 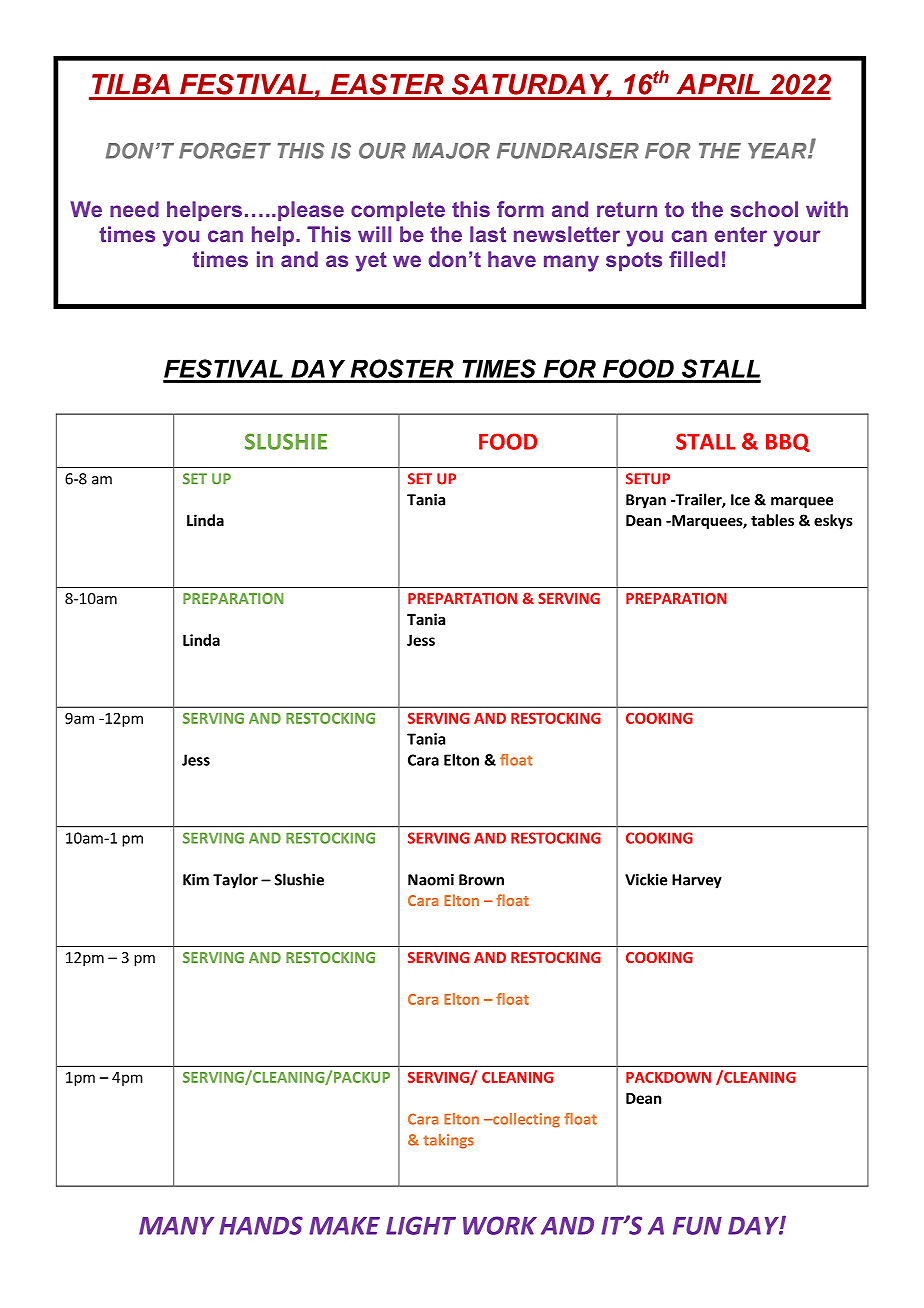 I want to click on MAJOR, so click(x=451, y=151).
